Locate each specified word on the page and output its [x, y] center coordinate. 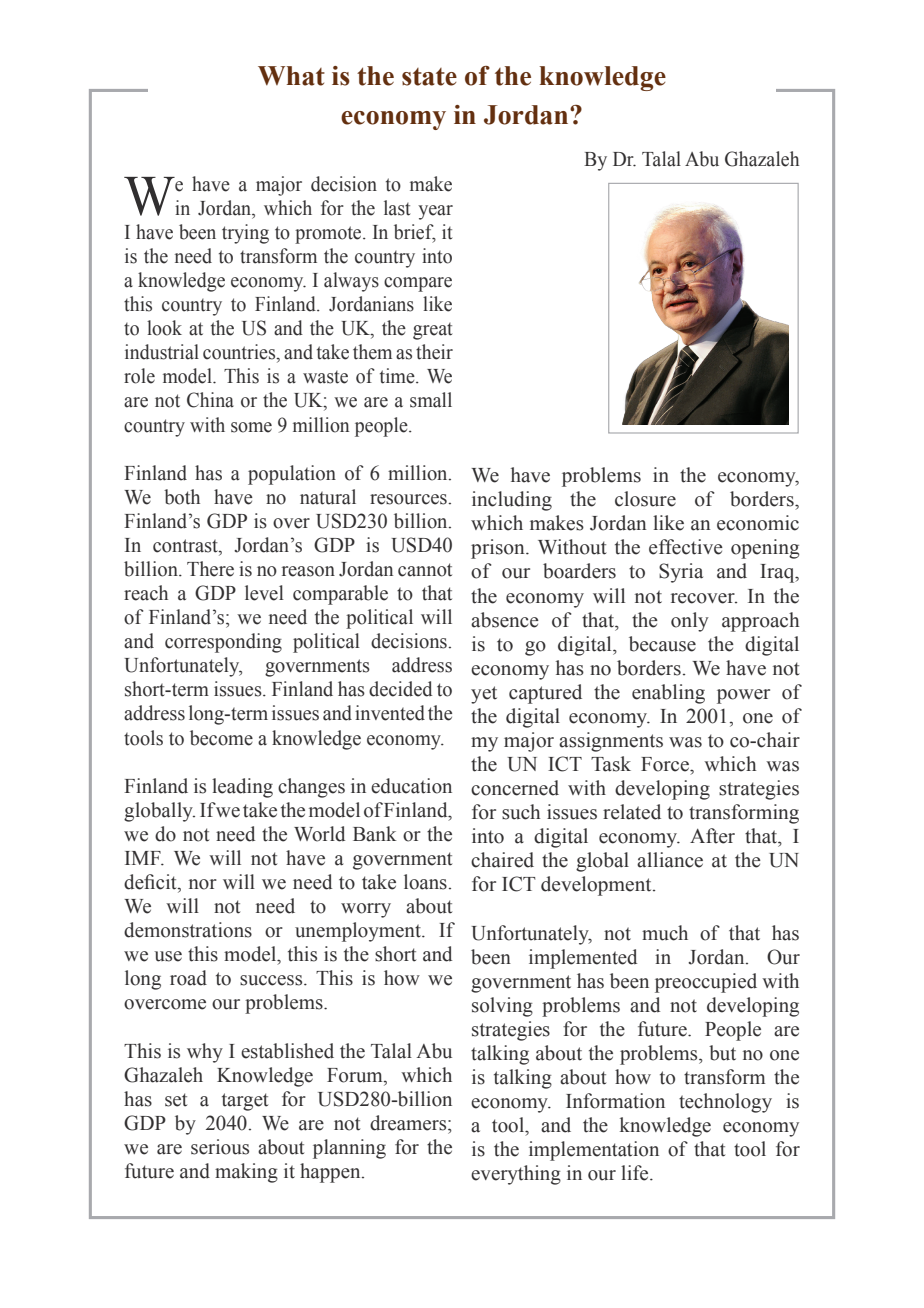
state [429, 77]
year [435, 212]
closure [645, 499]
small [431, 400]
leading [242, 788]
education [411, 786]
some [251, 427]
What [291, 76]
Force [666, 764]
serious [220, 1147]
